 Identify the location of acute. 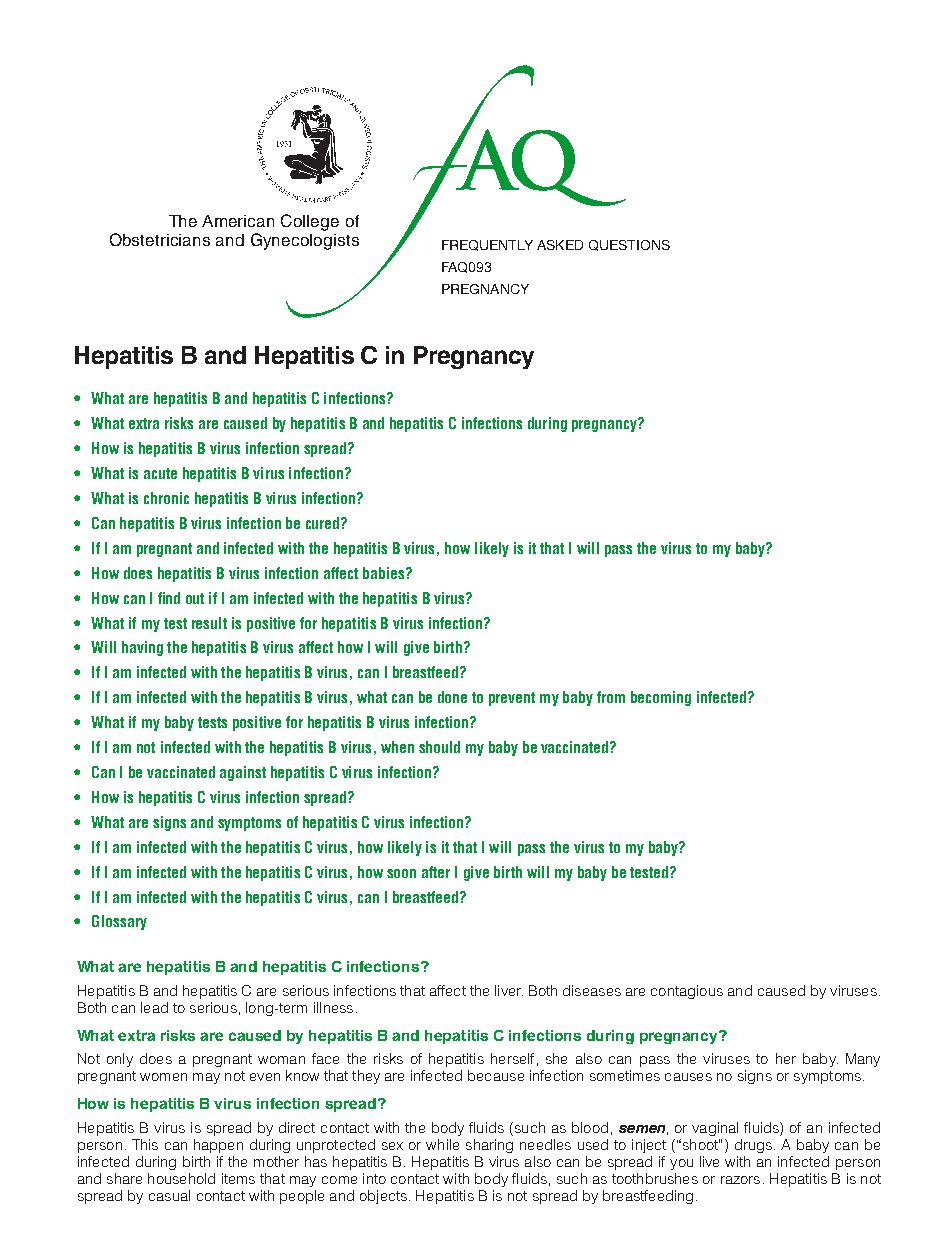
(160, 473).
